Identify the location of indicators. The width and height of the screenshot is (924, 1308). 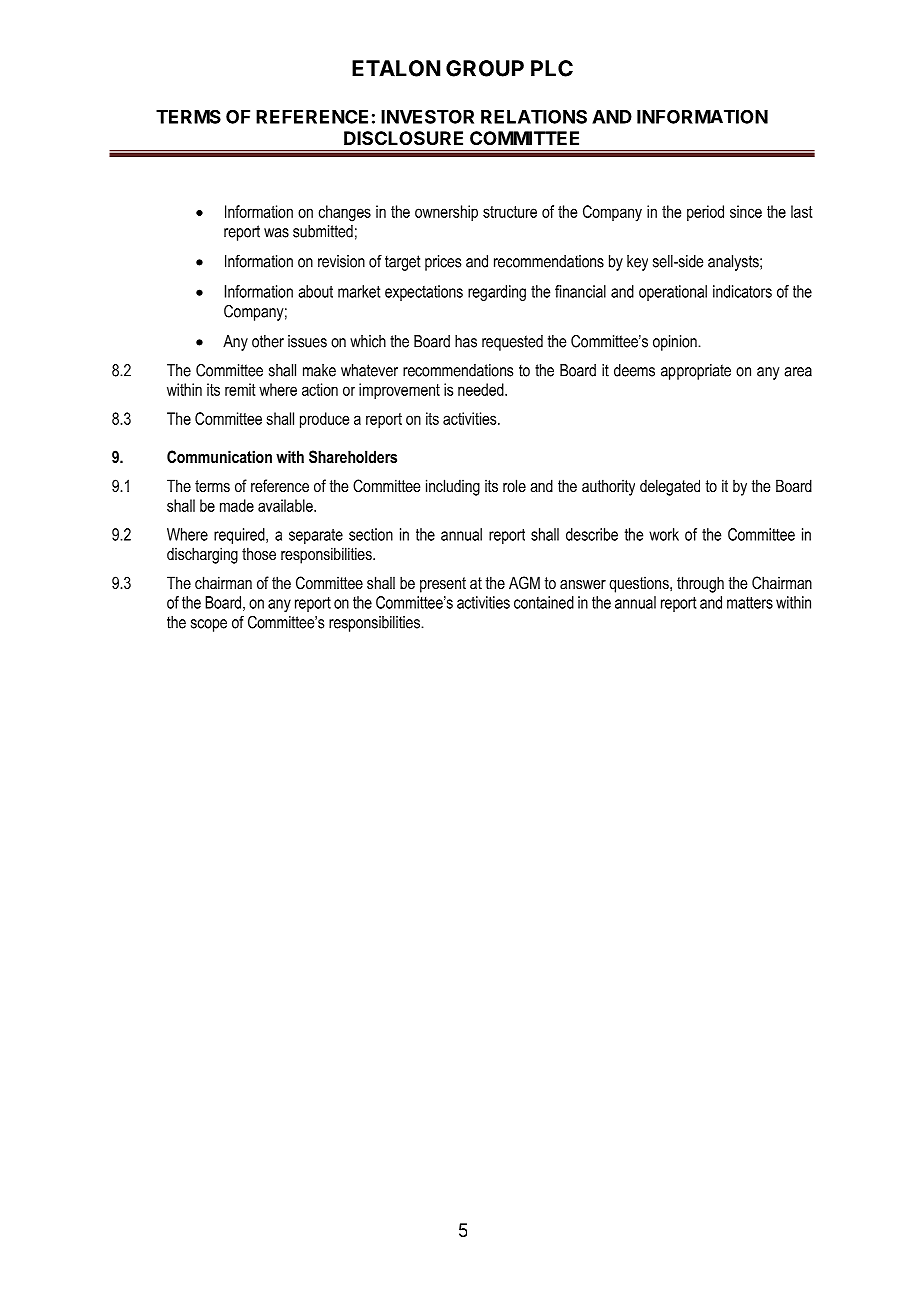
(742, 291).
